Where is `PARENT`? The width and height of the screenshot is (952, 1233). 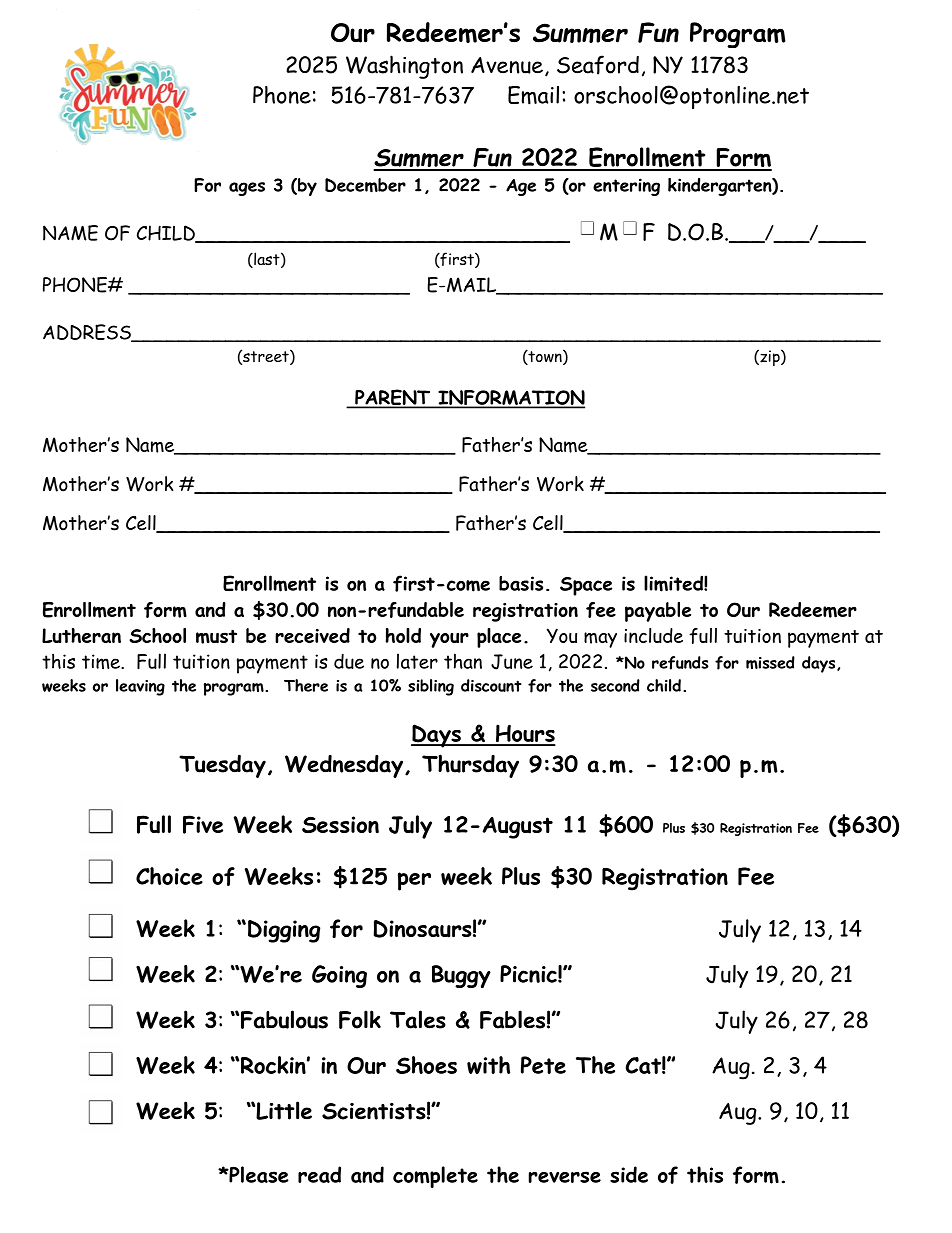
PARENT is located at coordinates (393, 398).
